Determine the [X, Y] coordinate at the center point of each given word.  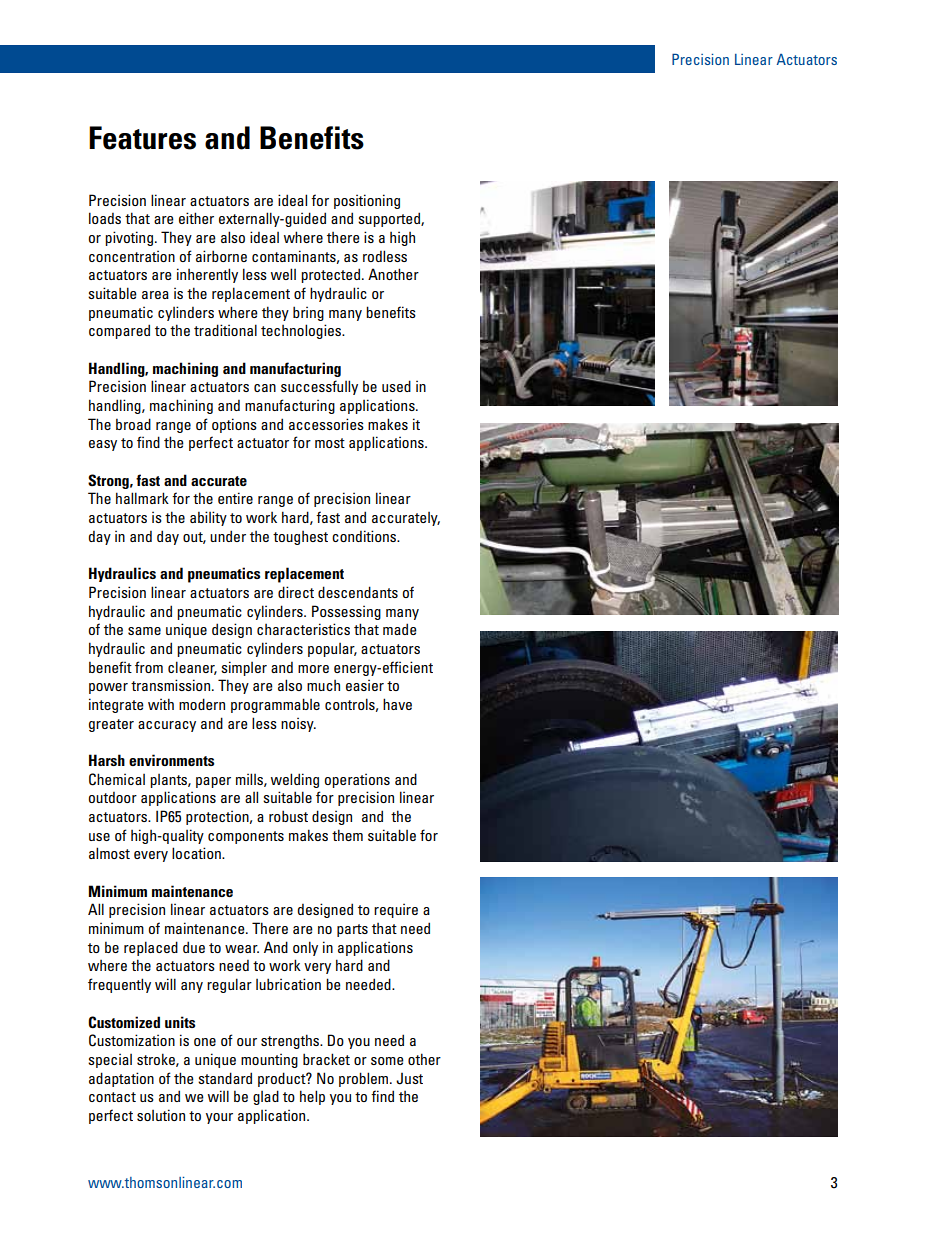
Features [142, 138]
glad [266, 1097]
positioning [367, 201]
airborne [221, 256]
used [396, 386]
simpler [244, 668]
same [144, 631]
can [265, 388]
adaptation [121, 1079]
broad [133, 424]
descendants [358, 592]
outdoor [112, 797]
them [347, 835]
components [246, 837]
